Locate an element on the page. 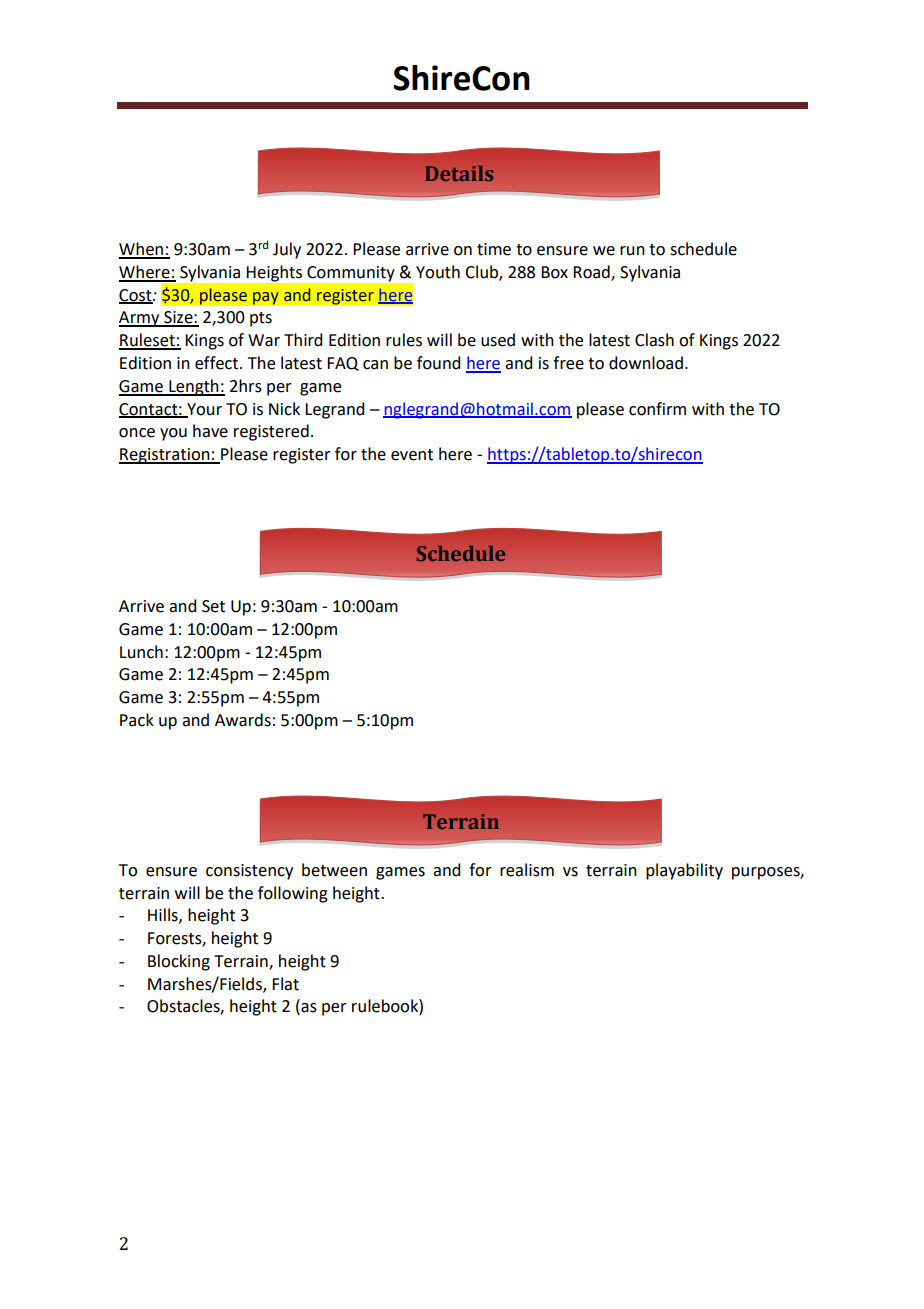 This image has height=1309, width=924. When is located at coordinates (142, 250).
